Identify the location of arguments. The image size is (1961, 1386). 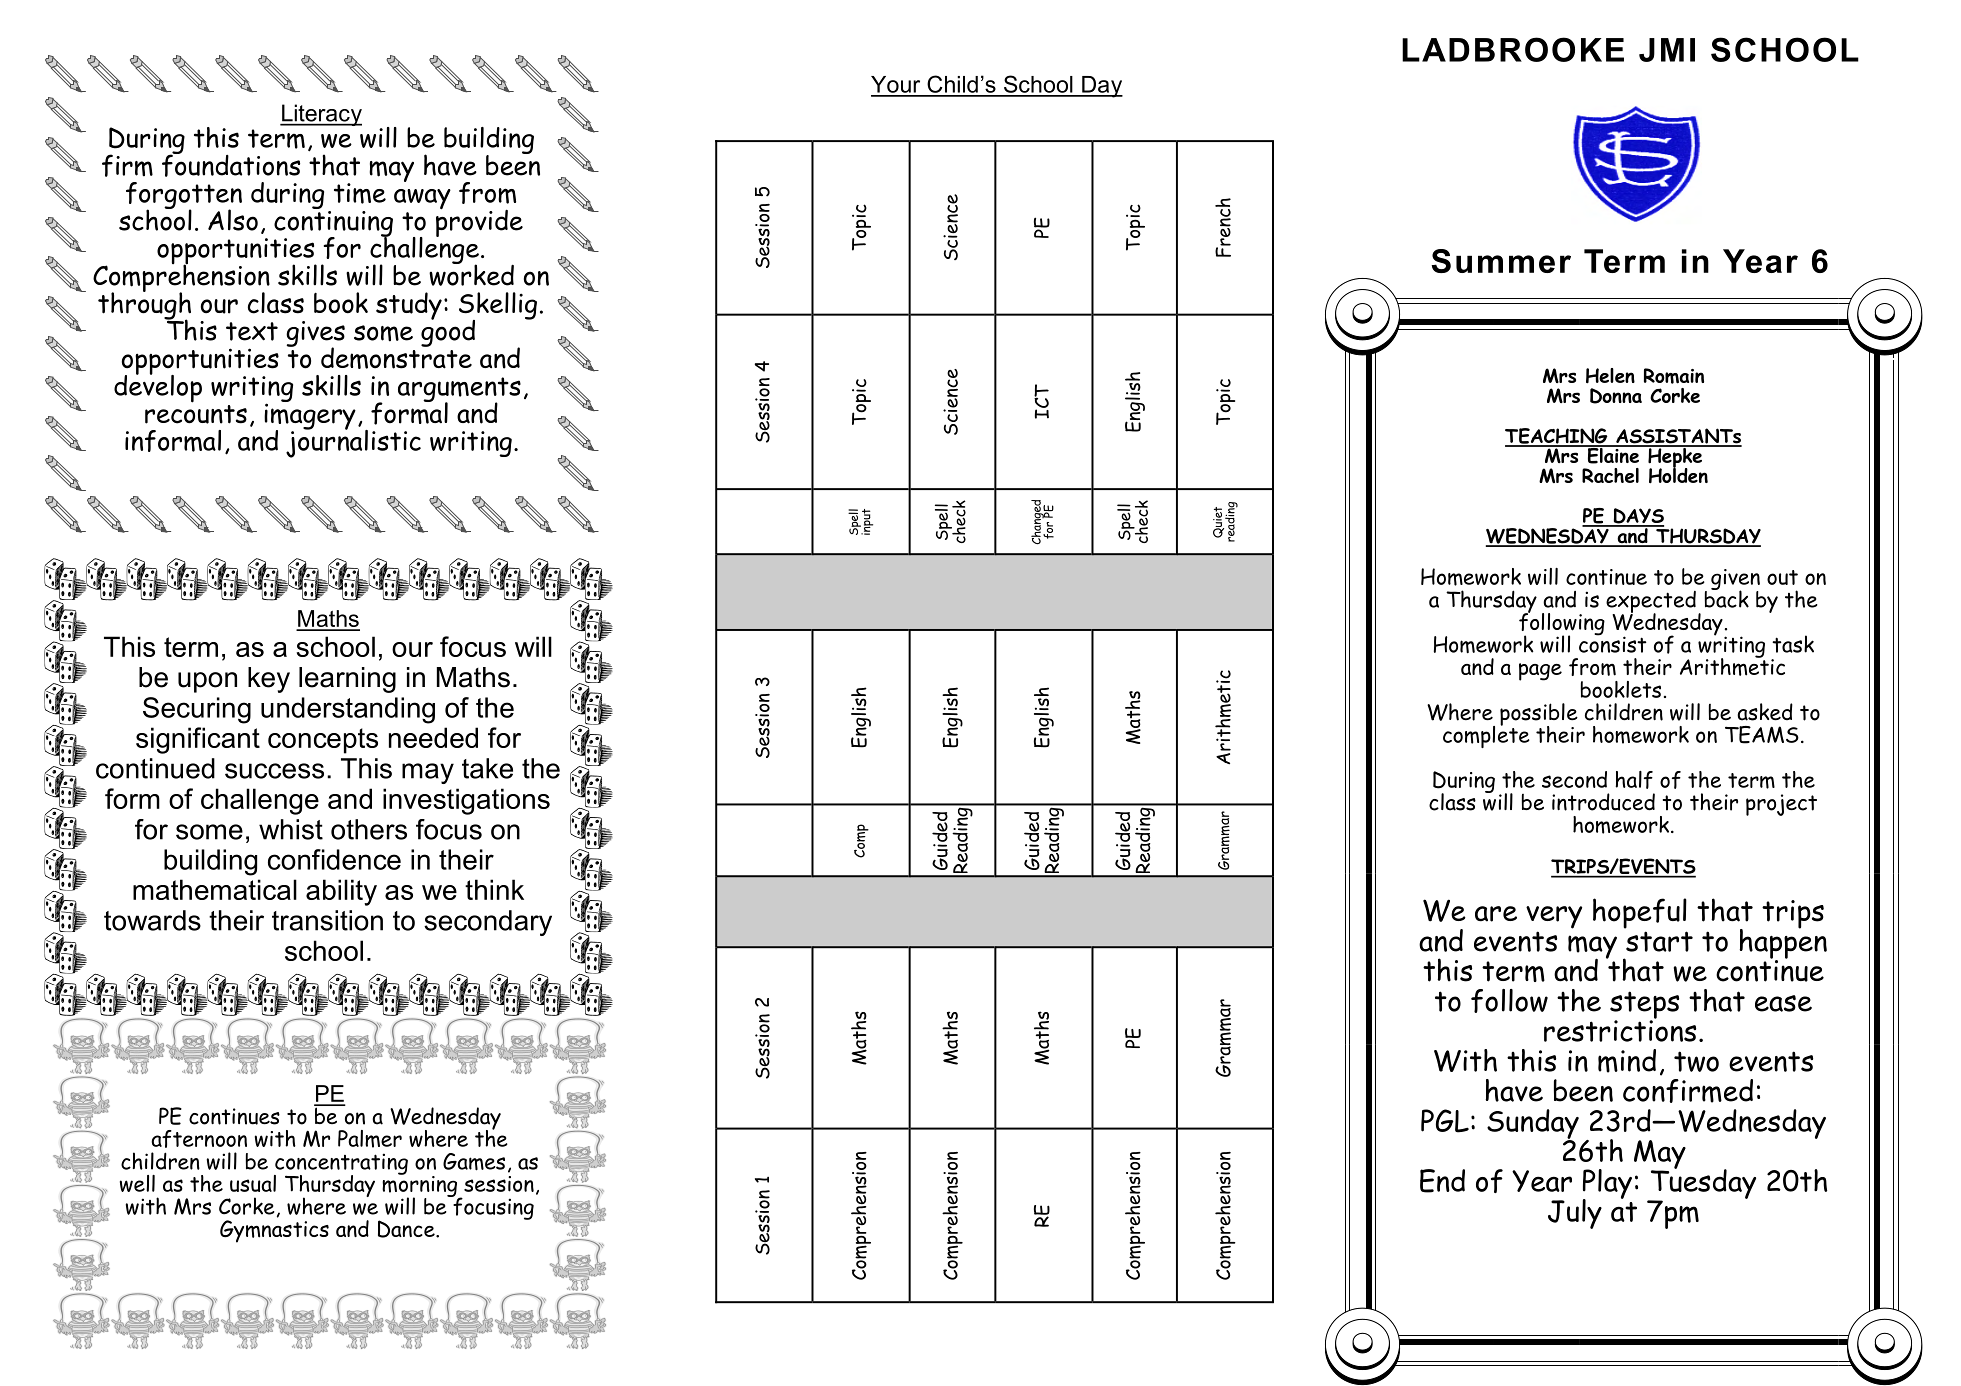
(459, 390).
